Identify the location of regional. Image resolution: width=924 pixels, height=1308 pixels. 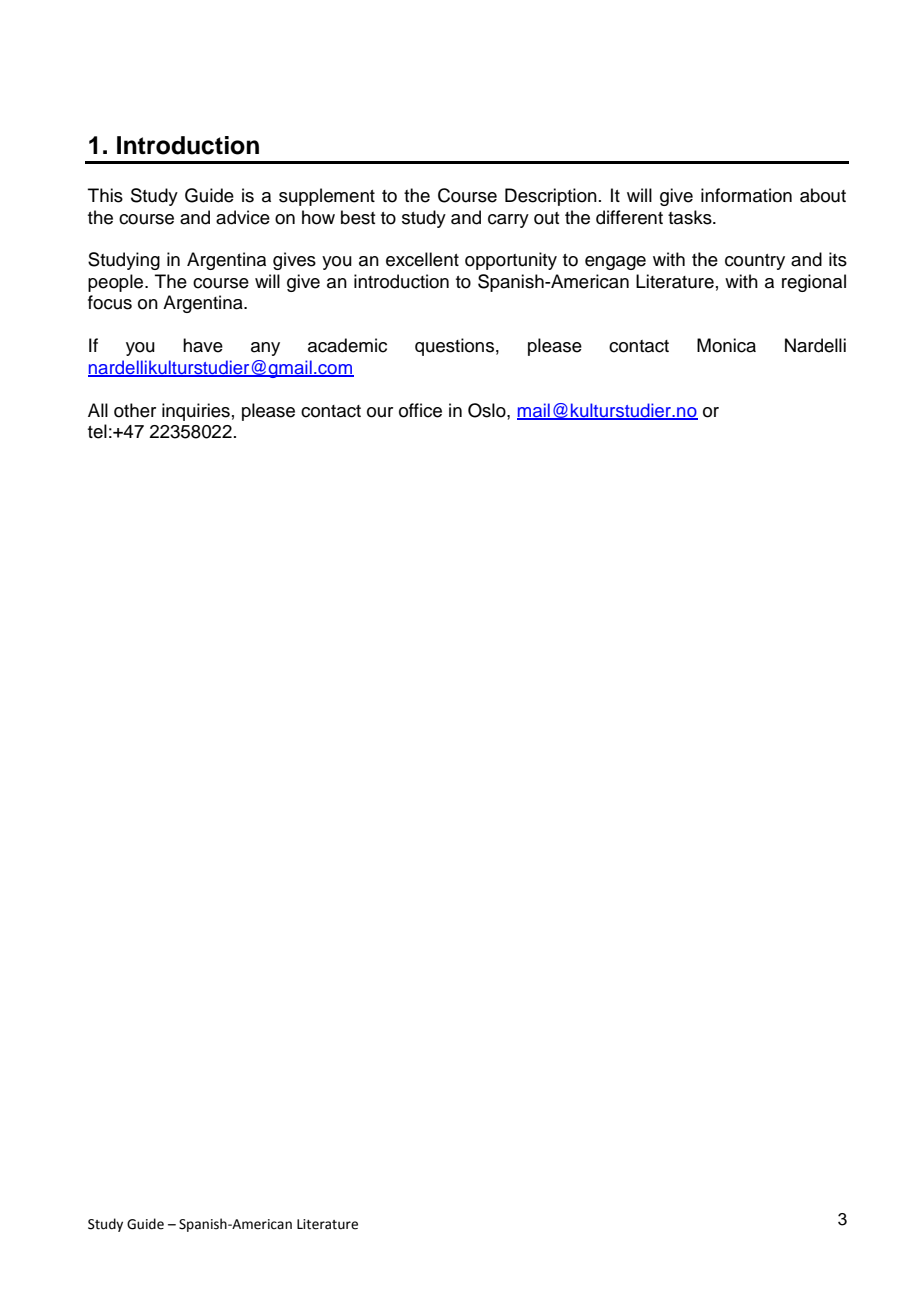
(814, 283).
